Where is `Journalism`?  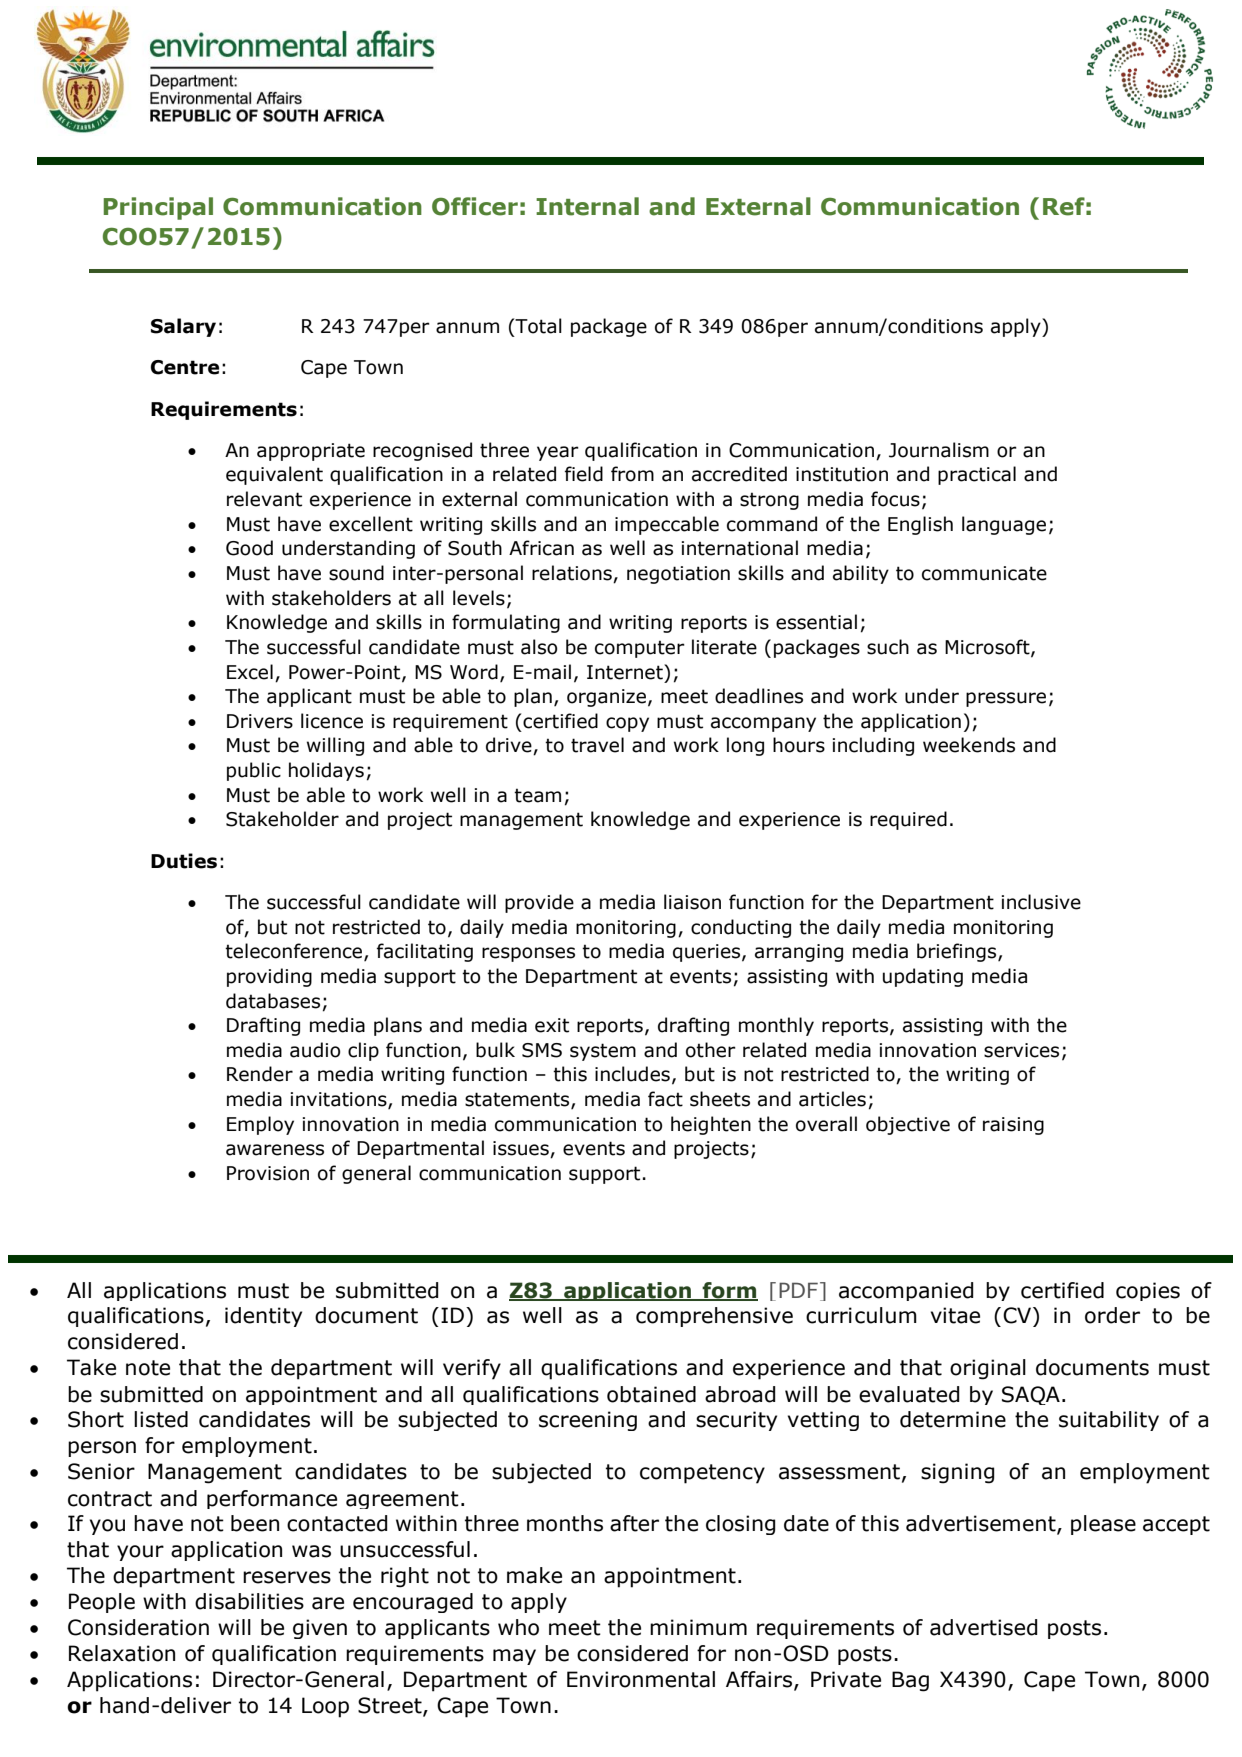 Journalism is located at coordinates (939, 450).
